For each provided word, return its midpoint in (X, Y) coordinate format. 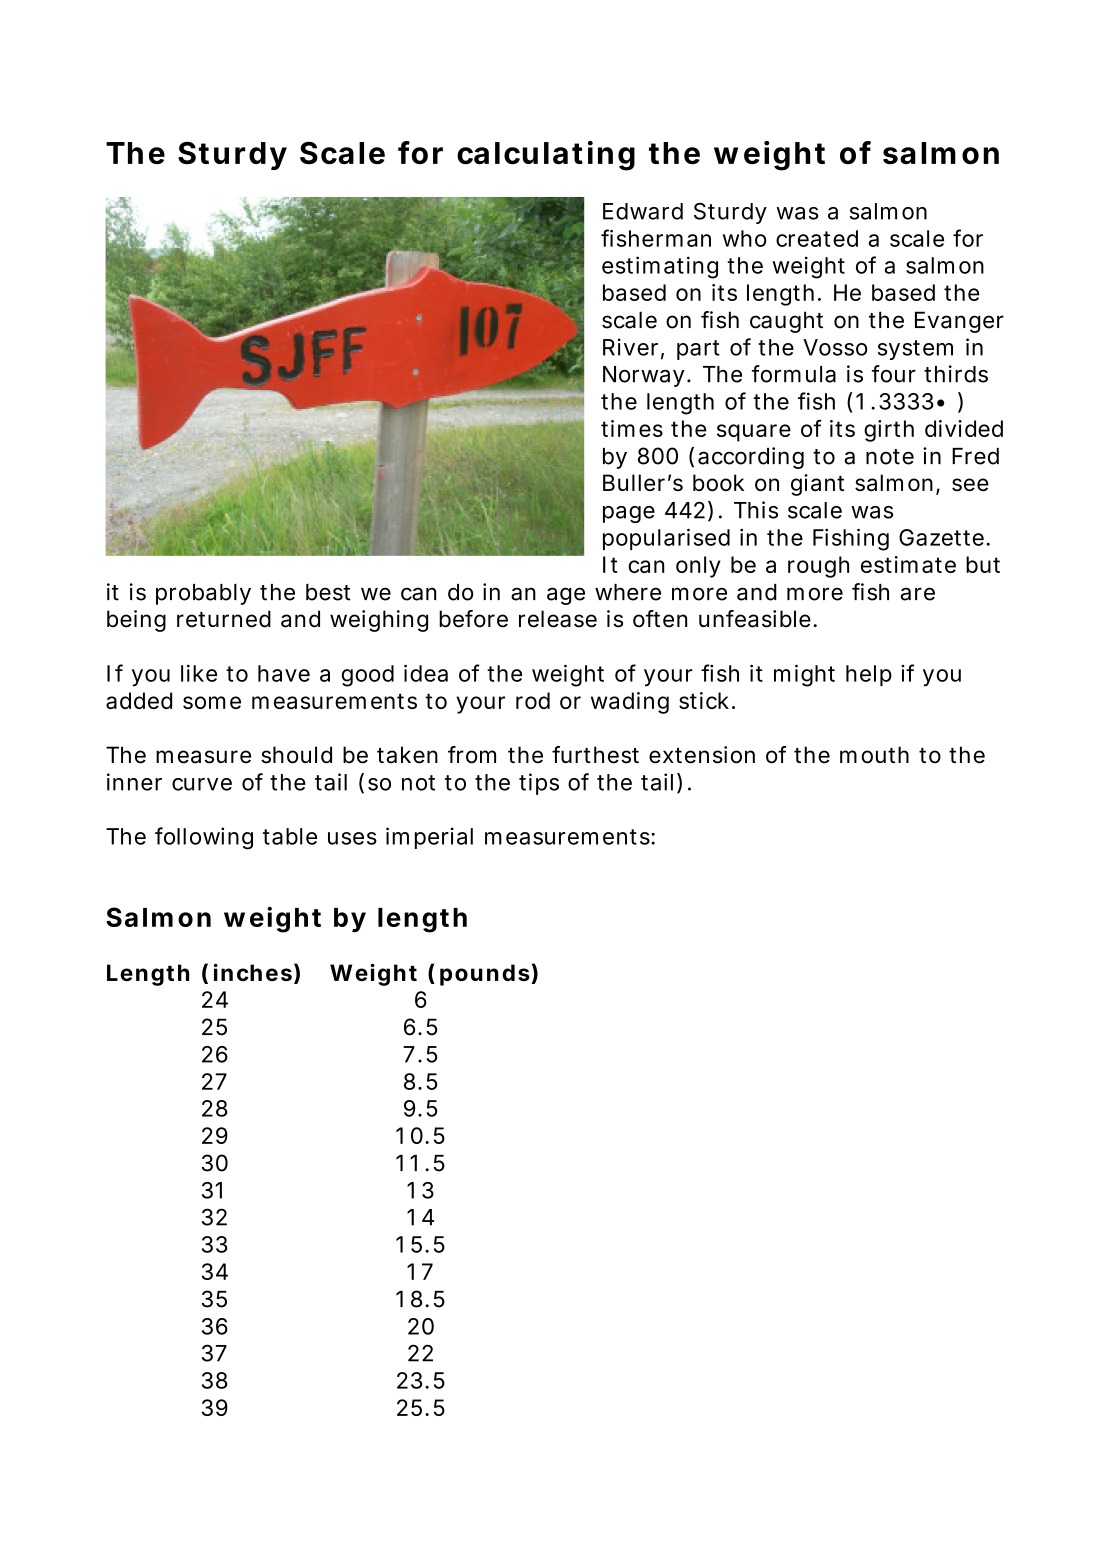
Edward (643, 211)
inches (253, 972)
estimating (660, 267)
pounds (485, 975)
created (817, 238)
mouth (874, 755)
